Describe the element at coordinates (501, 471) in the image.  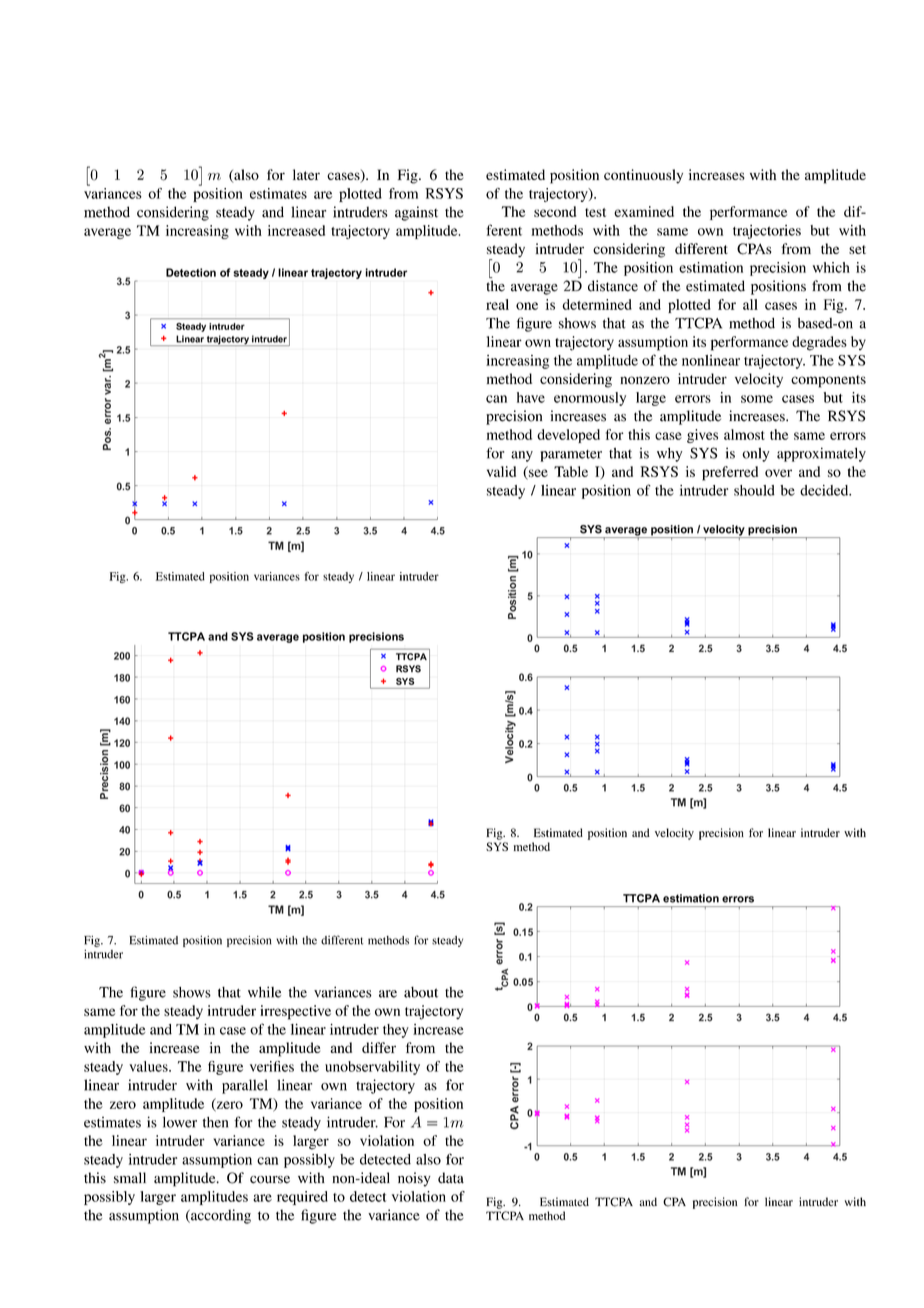
I see `valid` at that location.
